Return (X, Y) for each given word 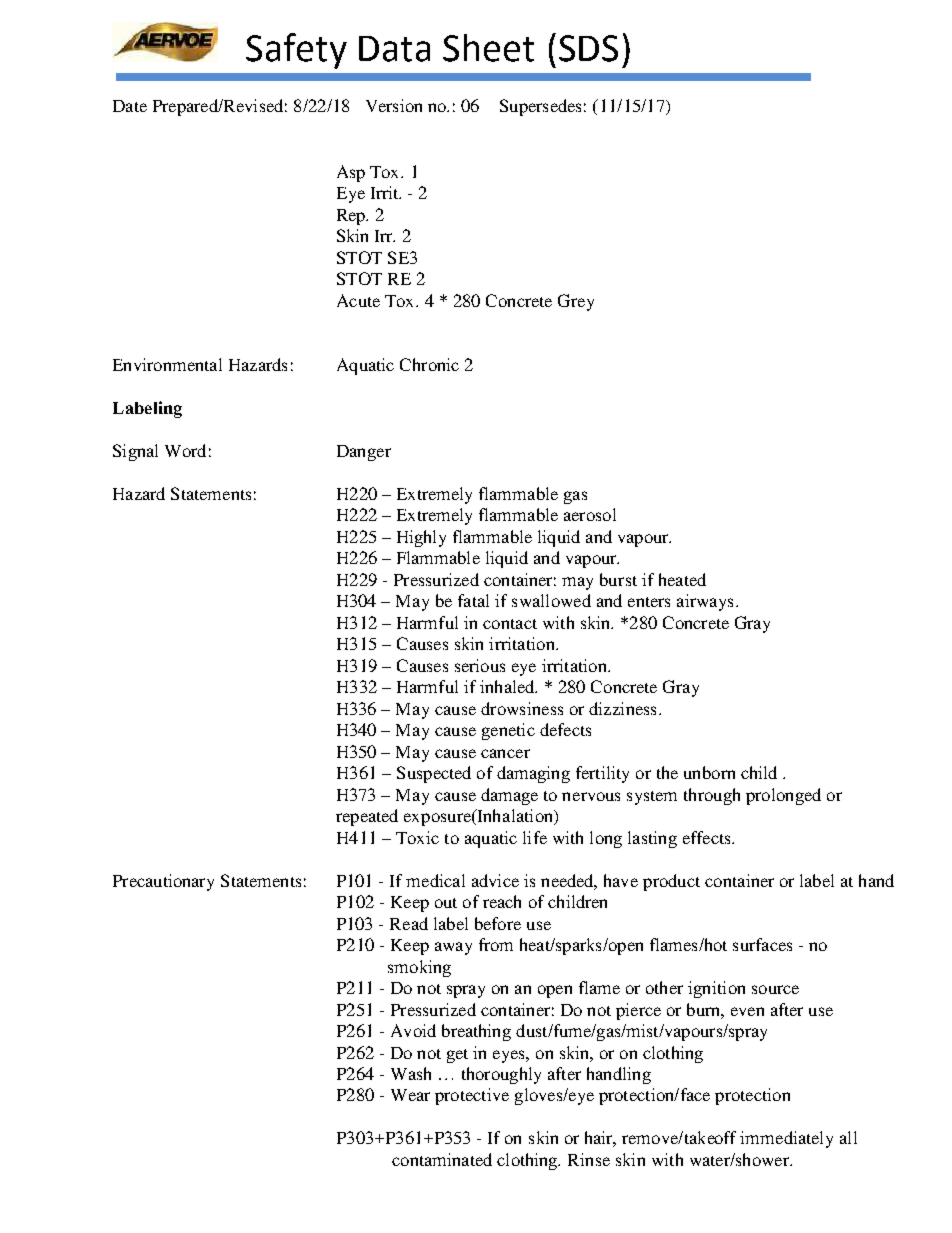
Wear (410, 1095)
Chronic (429, 364)
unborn (709, 772)
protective (472, 1096)
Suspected (434, 774)
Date (130, 106)
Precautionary (163, 882)
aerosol (590, 514)
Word (185, 450)
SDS (588, 48)
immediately (786, 1139)
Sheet (488, 48)
